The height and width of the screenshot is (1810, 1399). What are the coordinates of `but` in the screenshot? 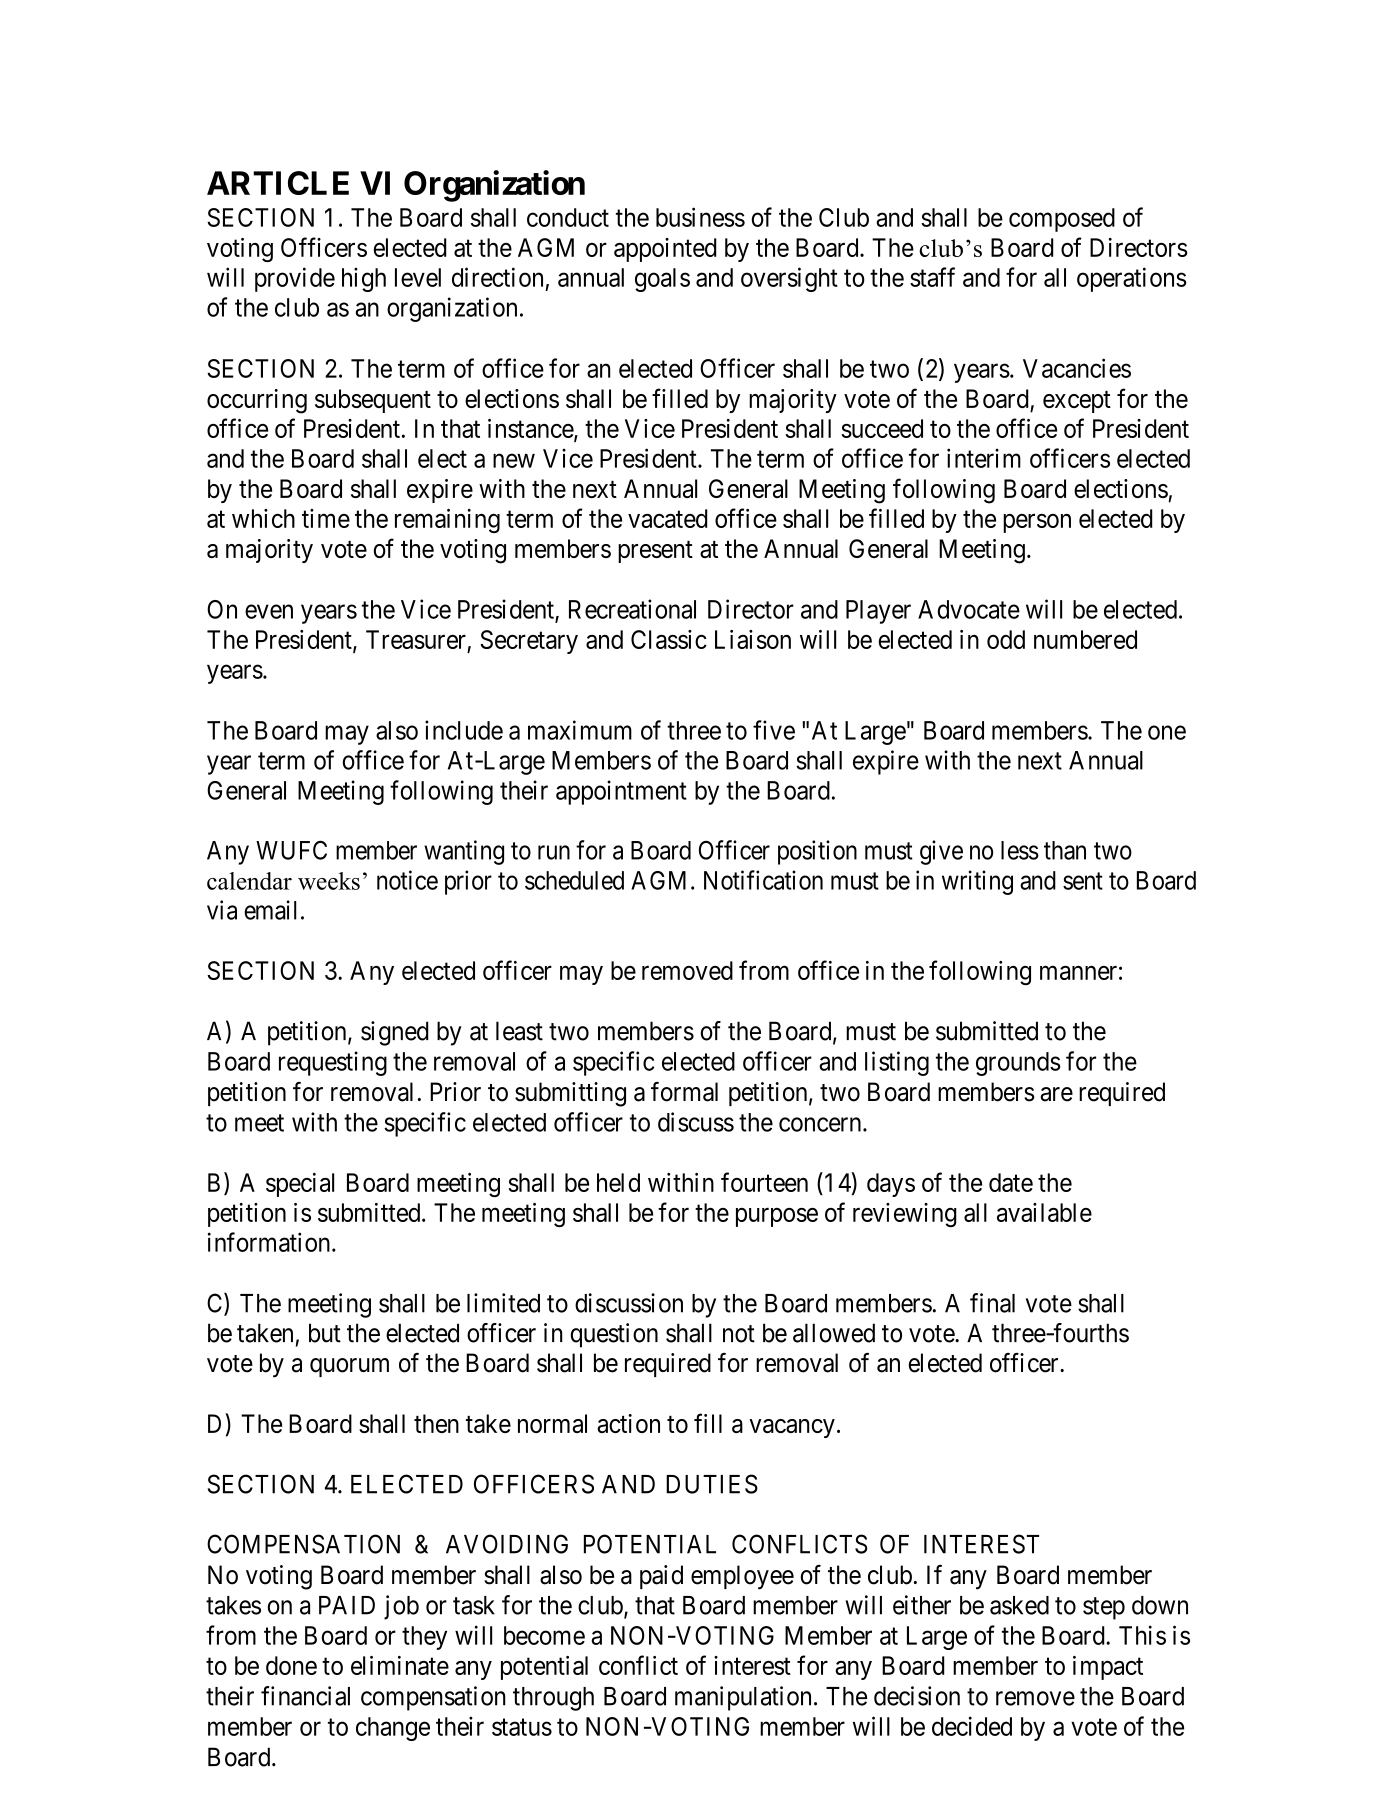 It's located at (325, 1333).
